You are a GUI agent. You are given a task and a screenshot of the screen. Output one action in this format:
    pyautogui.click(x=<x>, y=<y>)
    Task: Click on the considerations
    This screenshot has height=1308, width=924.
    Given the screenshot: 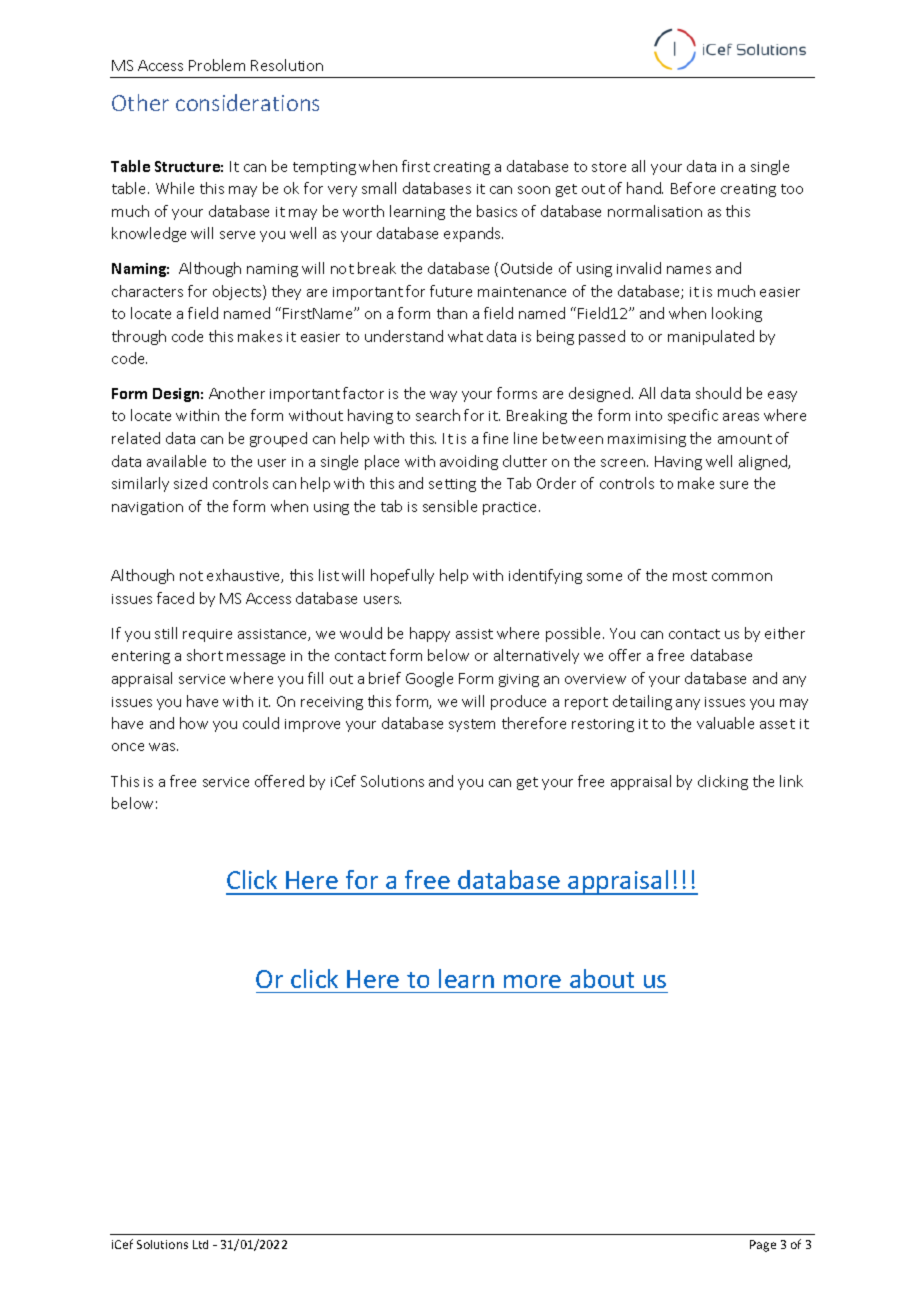 What is the action you would take?
    pyautogui.click(x=247, y=102)
